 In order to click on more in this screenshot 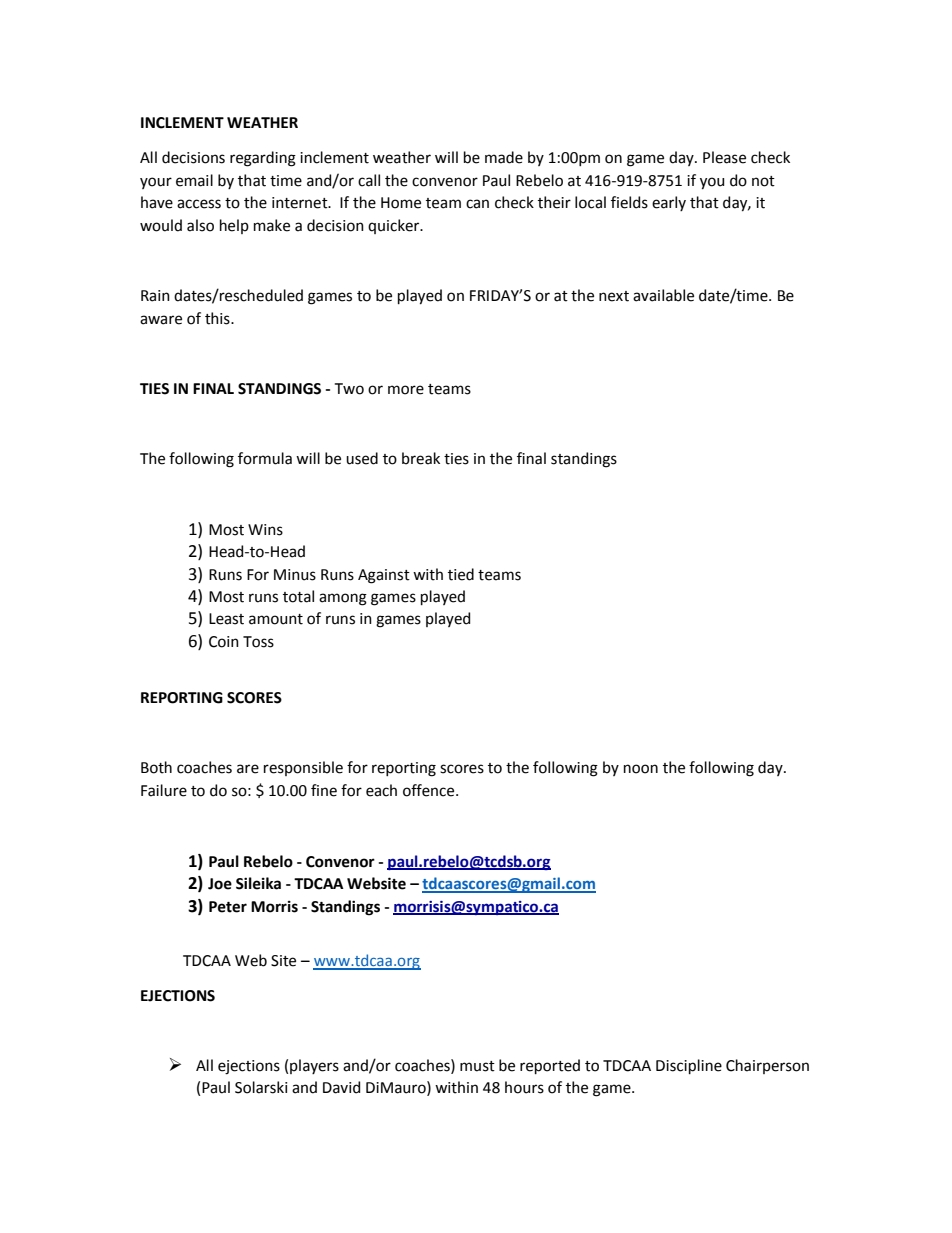, I will do `click(406, 390)`.
